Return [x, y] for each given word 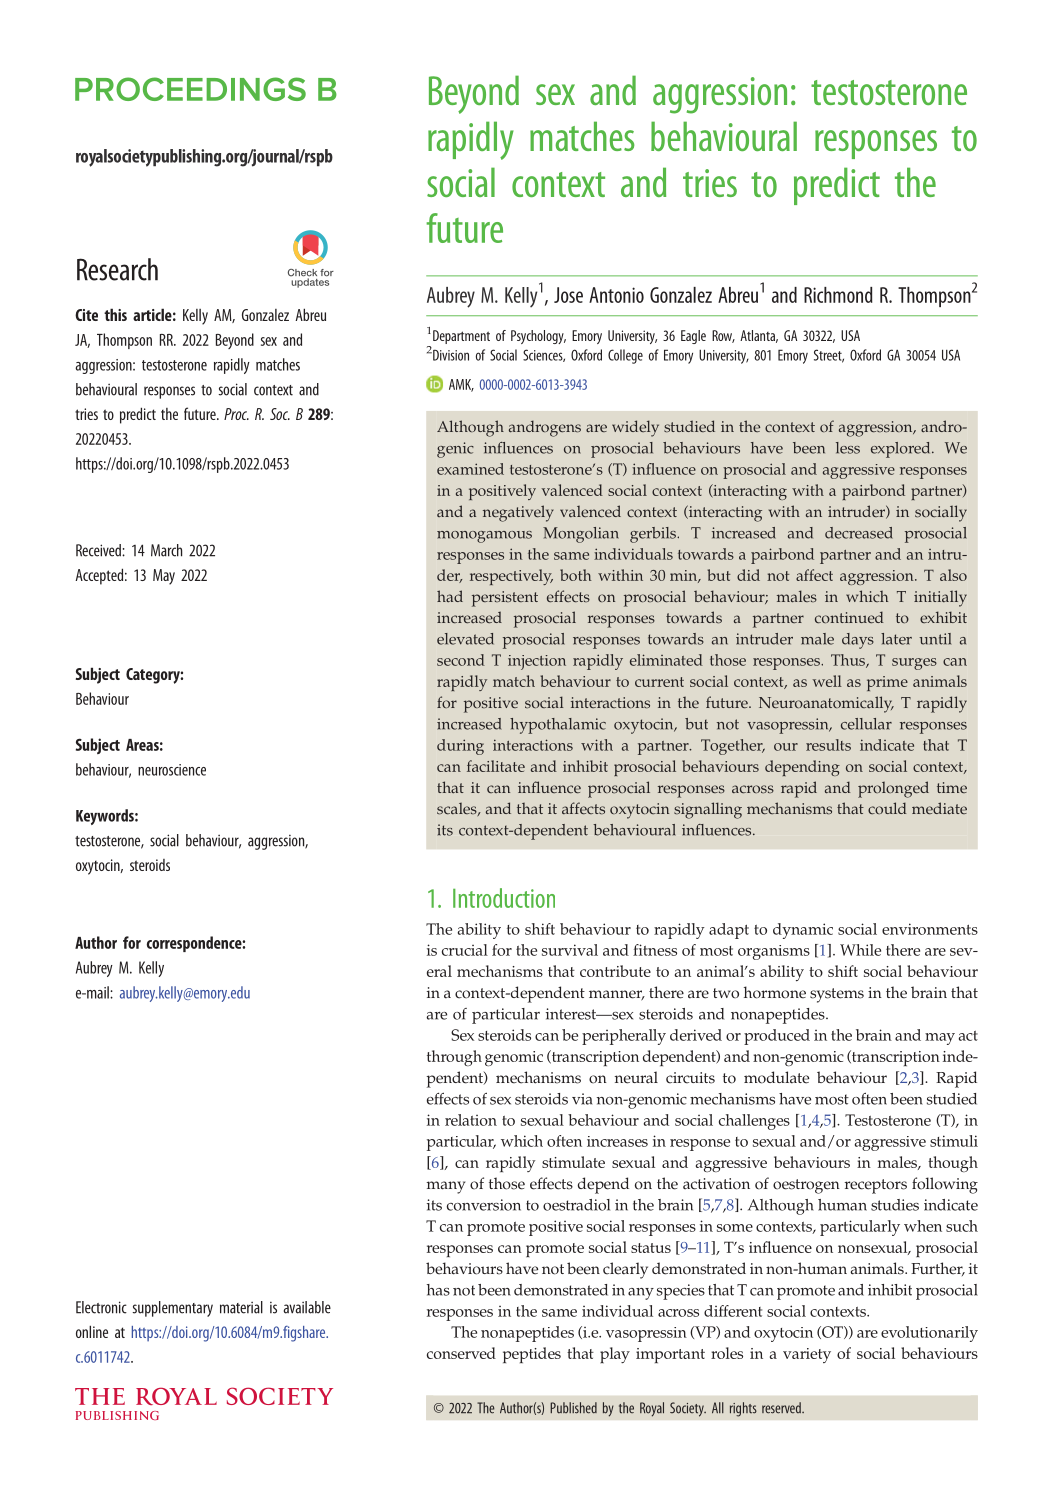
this [115, 314]
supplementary [172, 1309]
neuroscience [172, 770]
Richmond [838, 295]
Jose [568, 295]
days [858, 641]
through [454, 1058]
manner [617, 995]
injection [537, 662]
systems [837, 995]
